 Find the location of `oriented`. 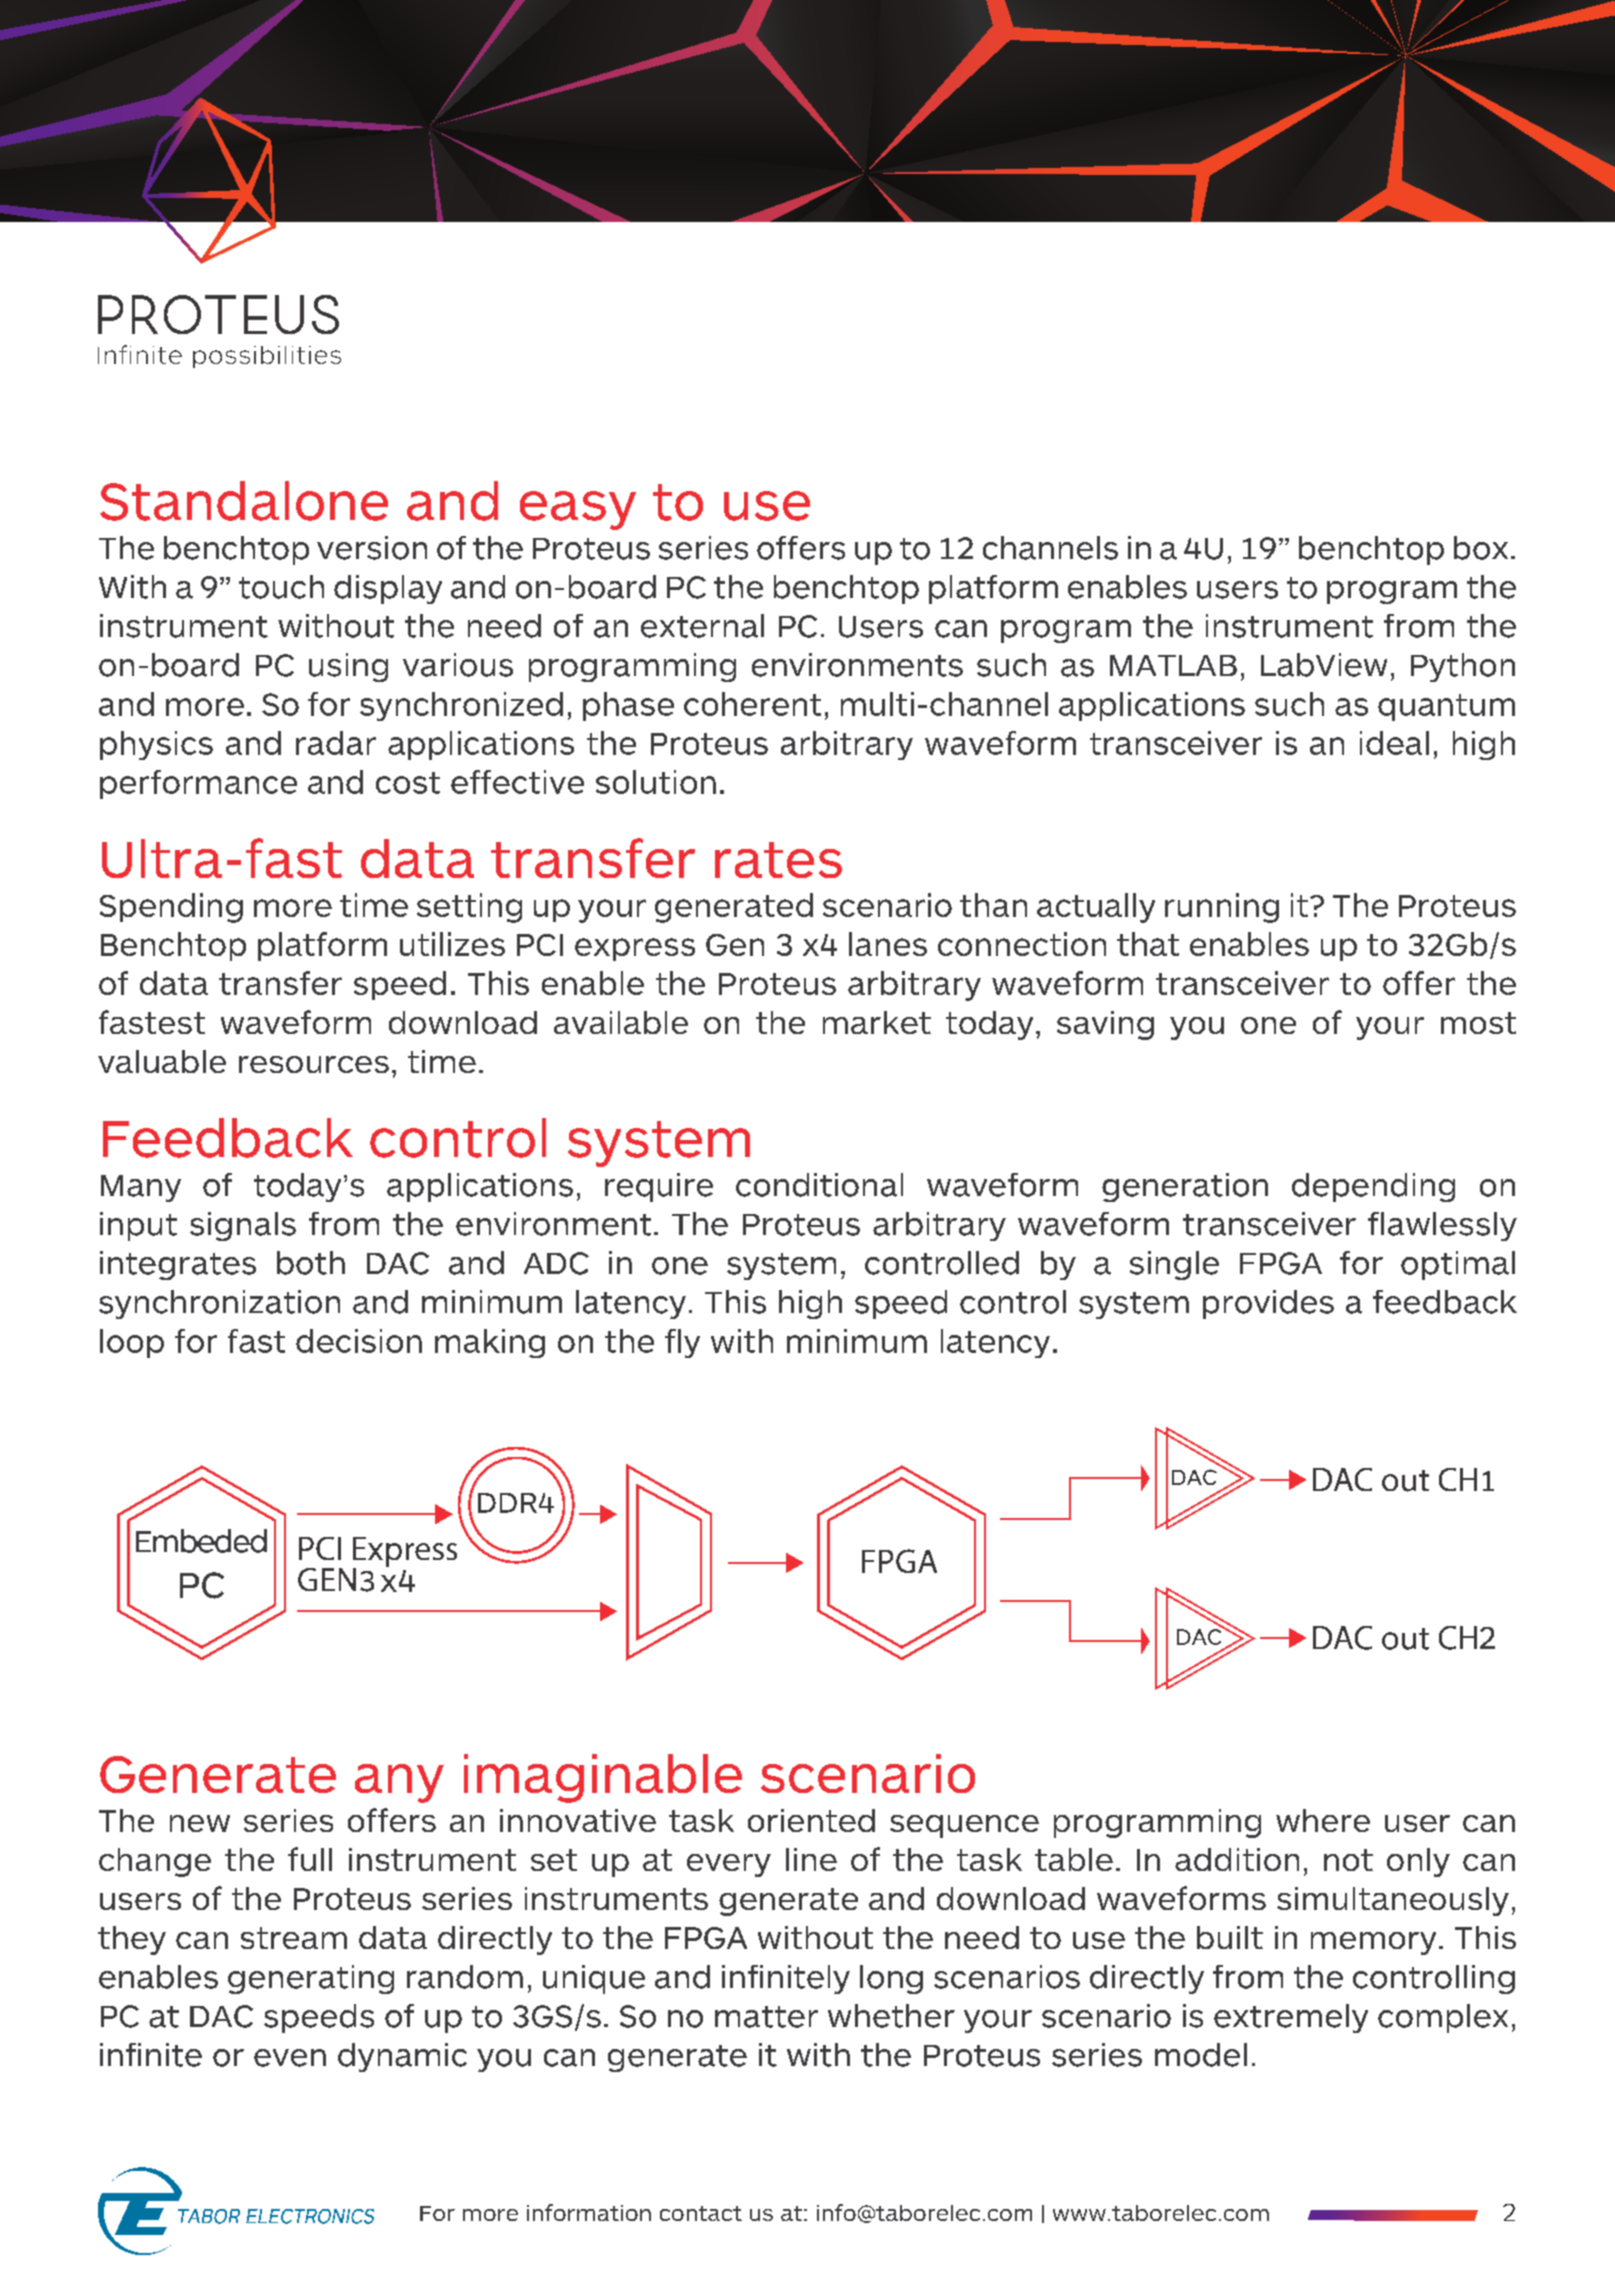

oriented is located at coordinates (811, 1820).
